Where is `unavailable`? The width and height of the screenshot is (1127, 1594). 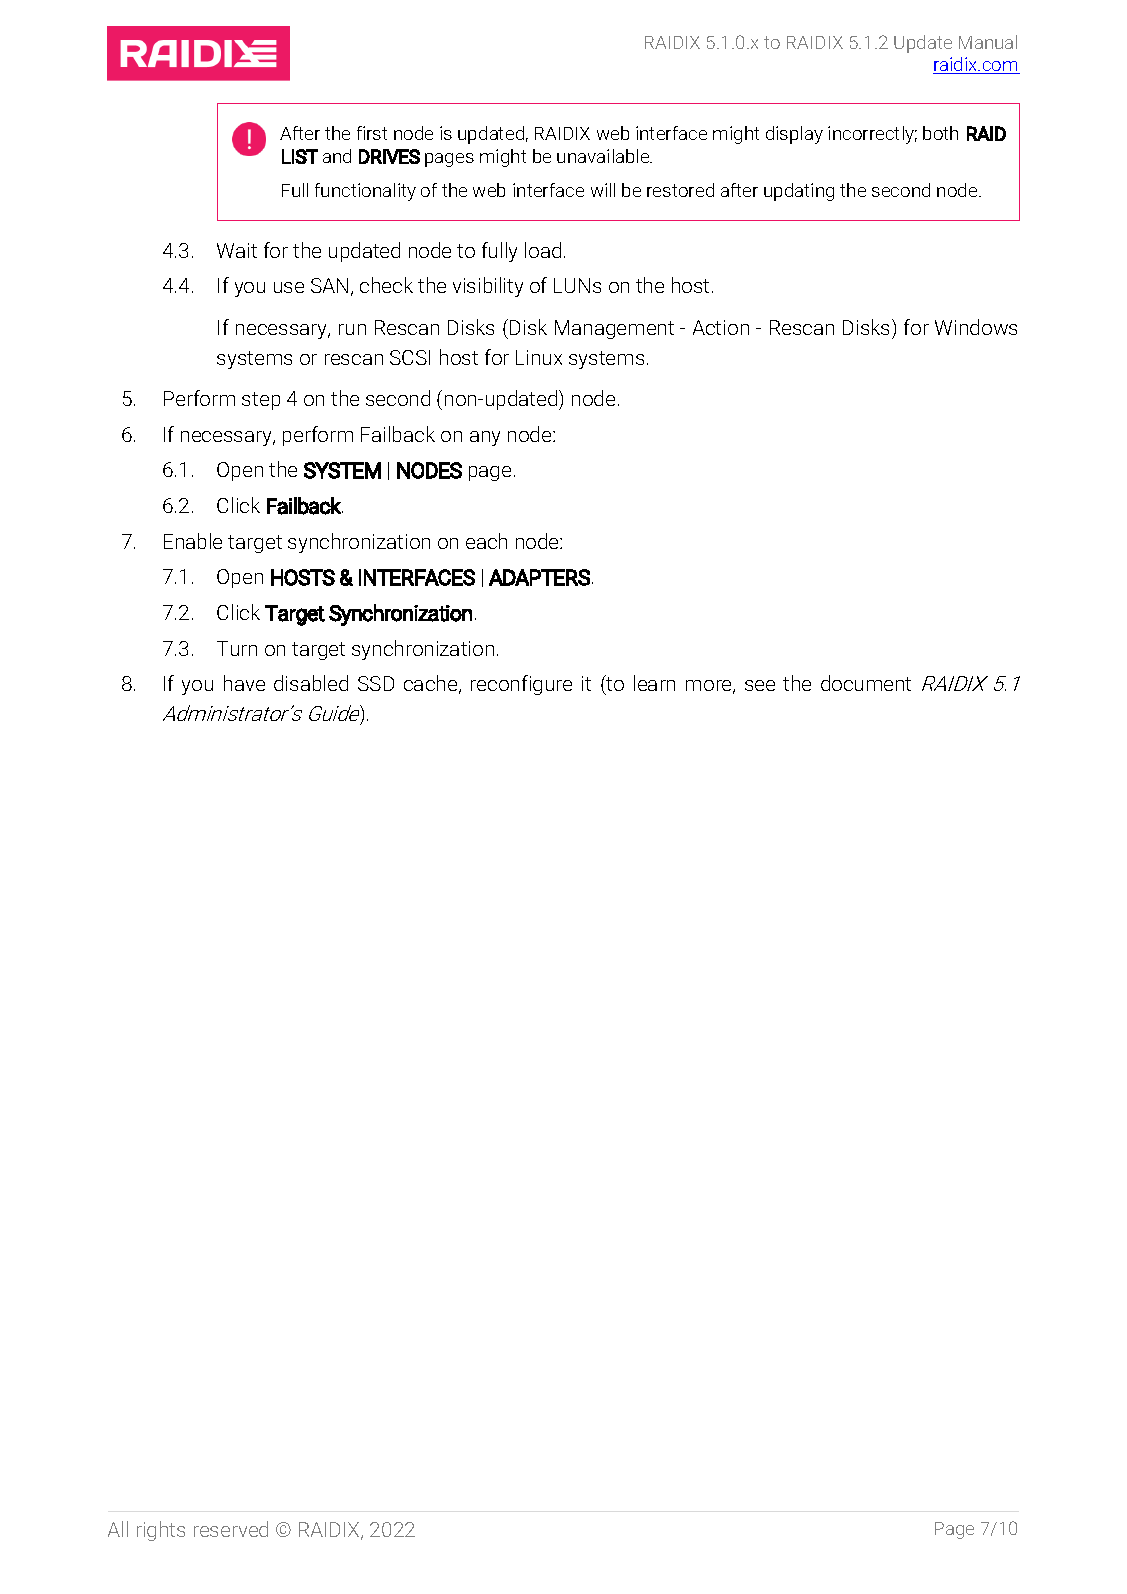 unavailable is located at coordinates (604, 156).
